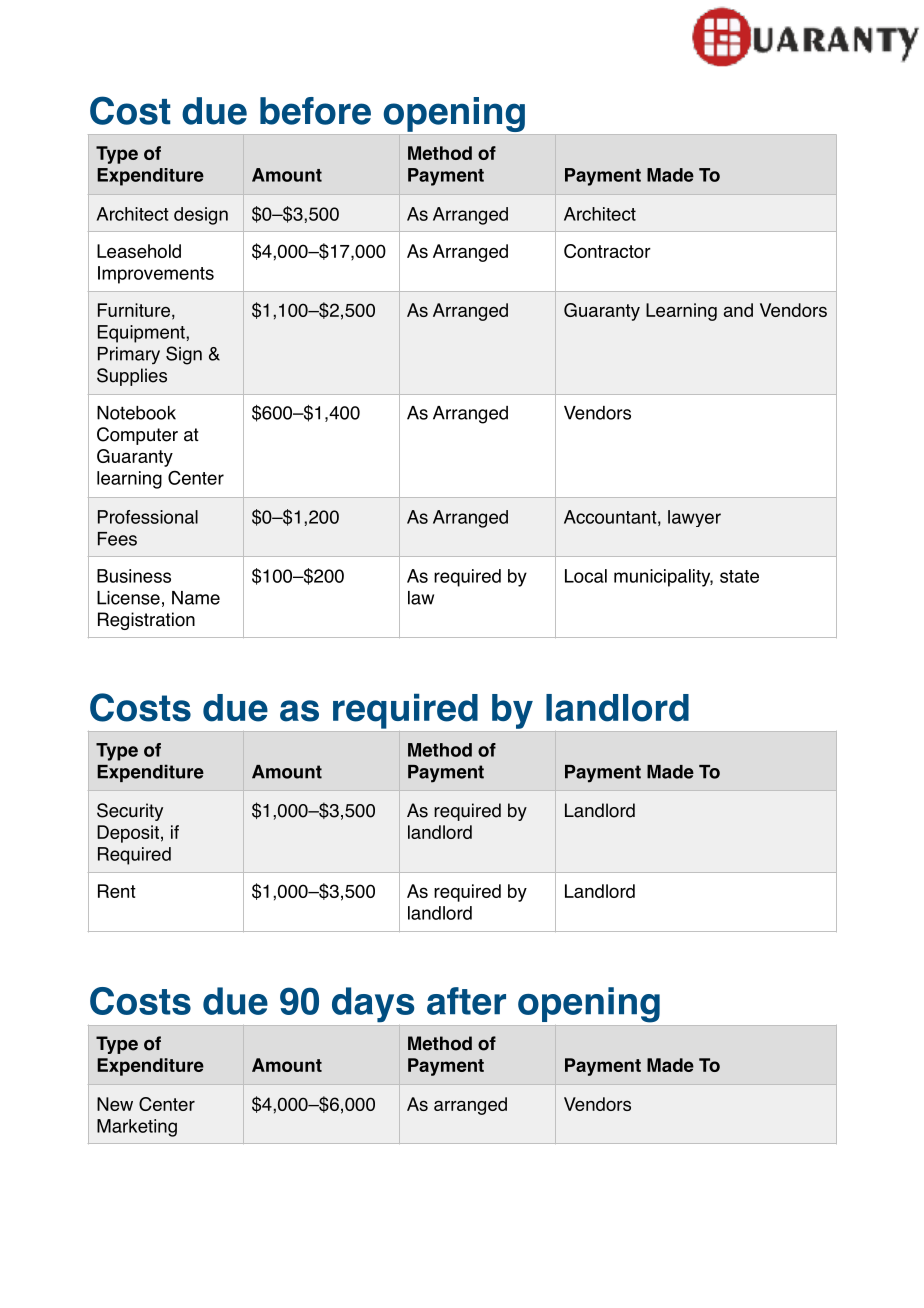 The height and width of the page is (1308, 924). Describe the element at coordinates (466, 1001) in the page. I see `after` at that location.
